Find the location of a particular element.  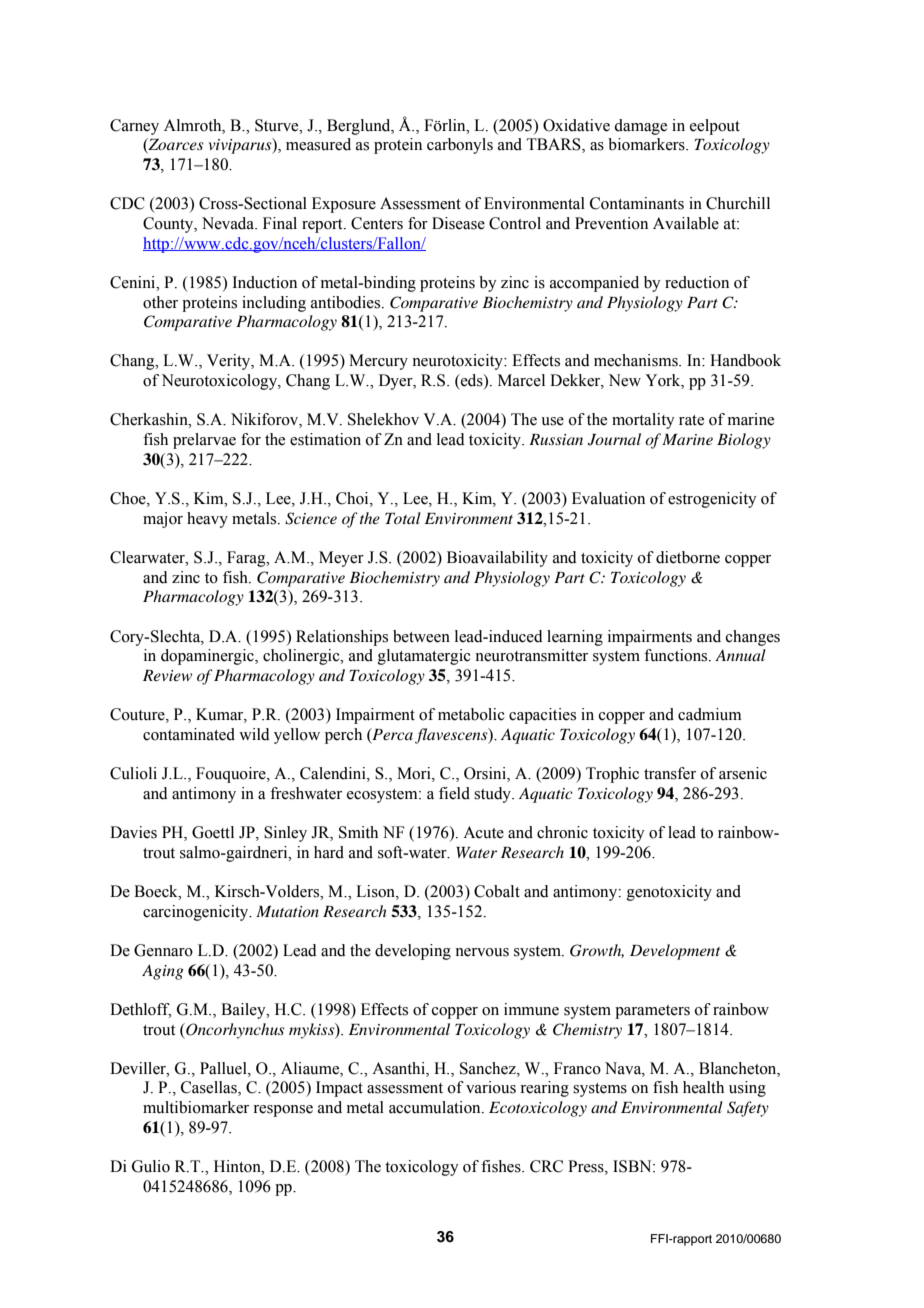

Disease is located at coordinates (458, 223).
